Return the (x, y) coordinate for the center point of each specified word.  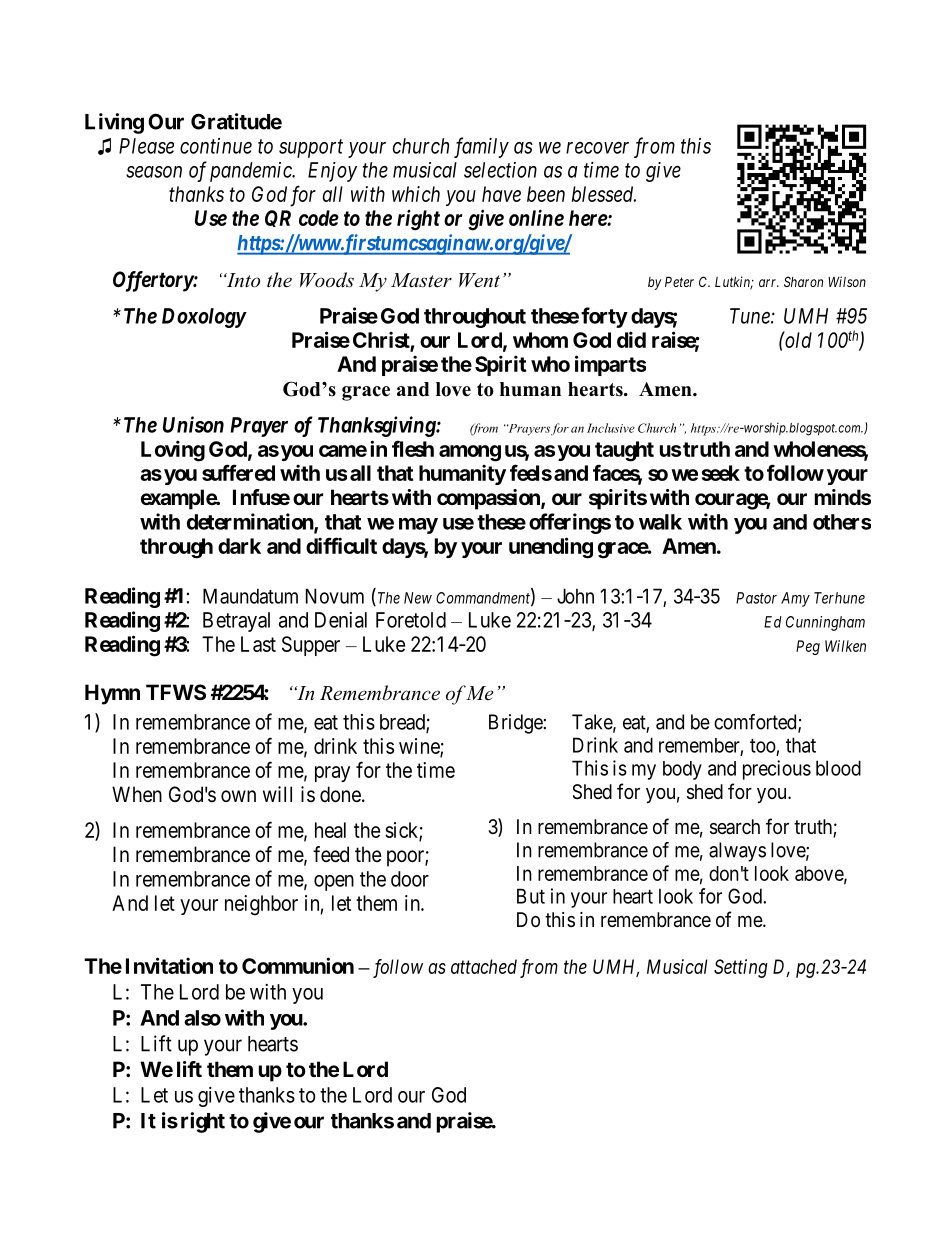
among (470, 453)
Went (479, 280)
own (238, 796)
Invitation (169, 965)
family (481, 147)
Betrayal (236, 622)
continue (216, 146)
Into (242, 280)
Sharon (803, 281)
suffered (238, 472)
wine (420, 747)
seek (721, 473)
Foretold (411, 620)
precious (777, 770)
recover (597, 148)
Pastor (756, 598)
